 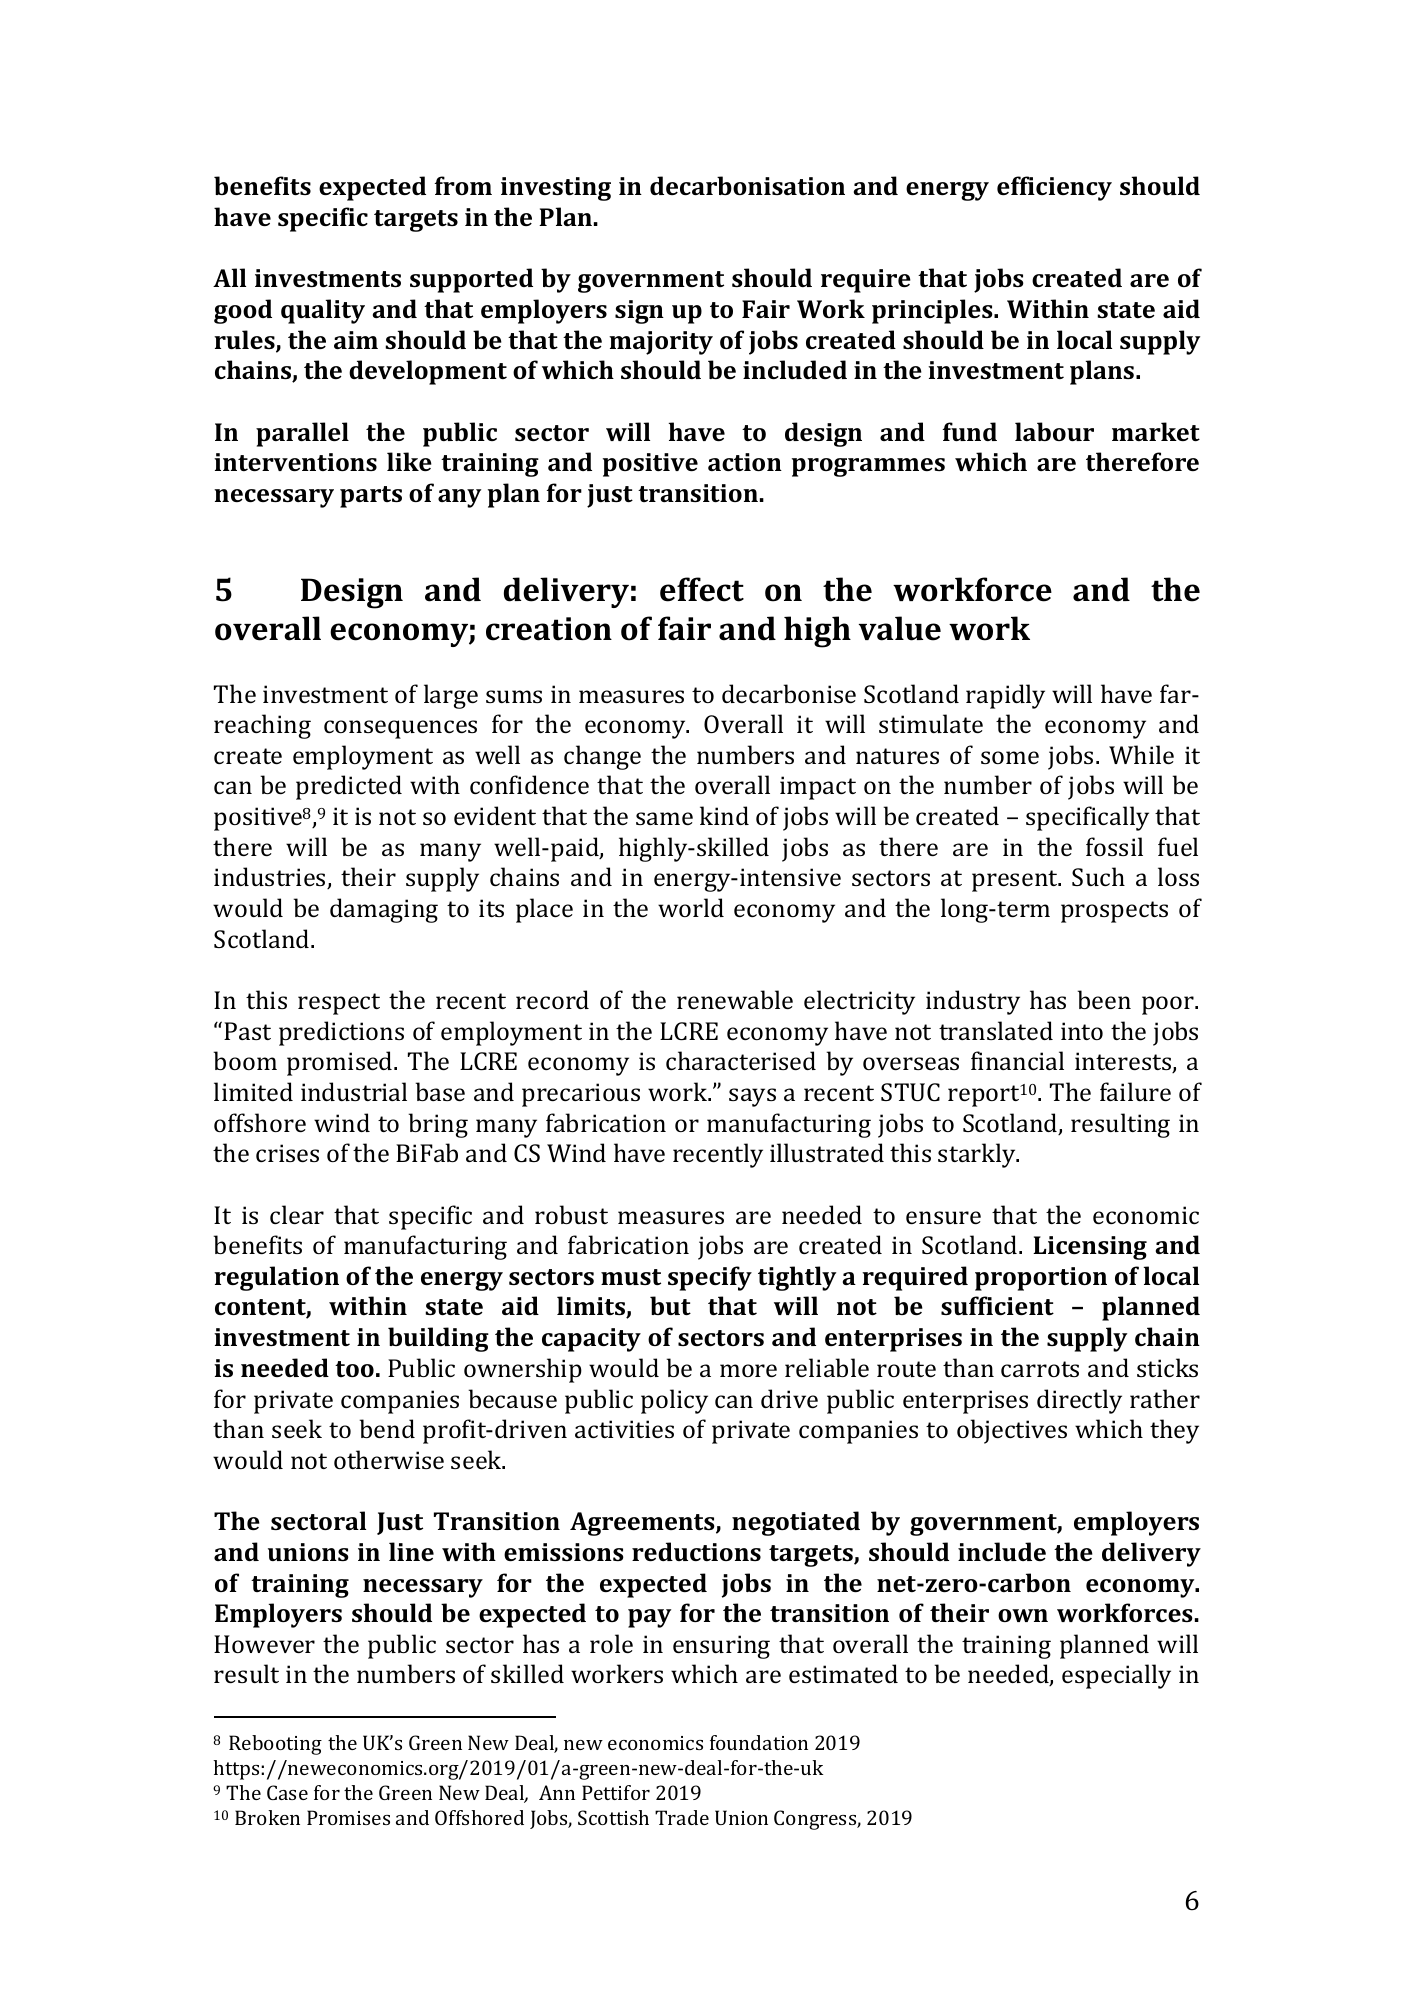 What do you see at coordinates (724, 815) in the image?
I see `kind` at bounding box center [724, 815].
